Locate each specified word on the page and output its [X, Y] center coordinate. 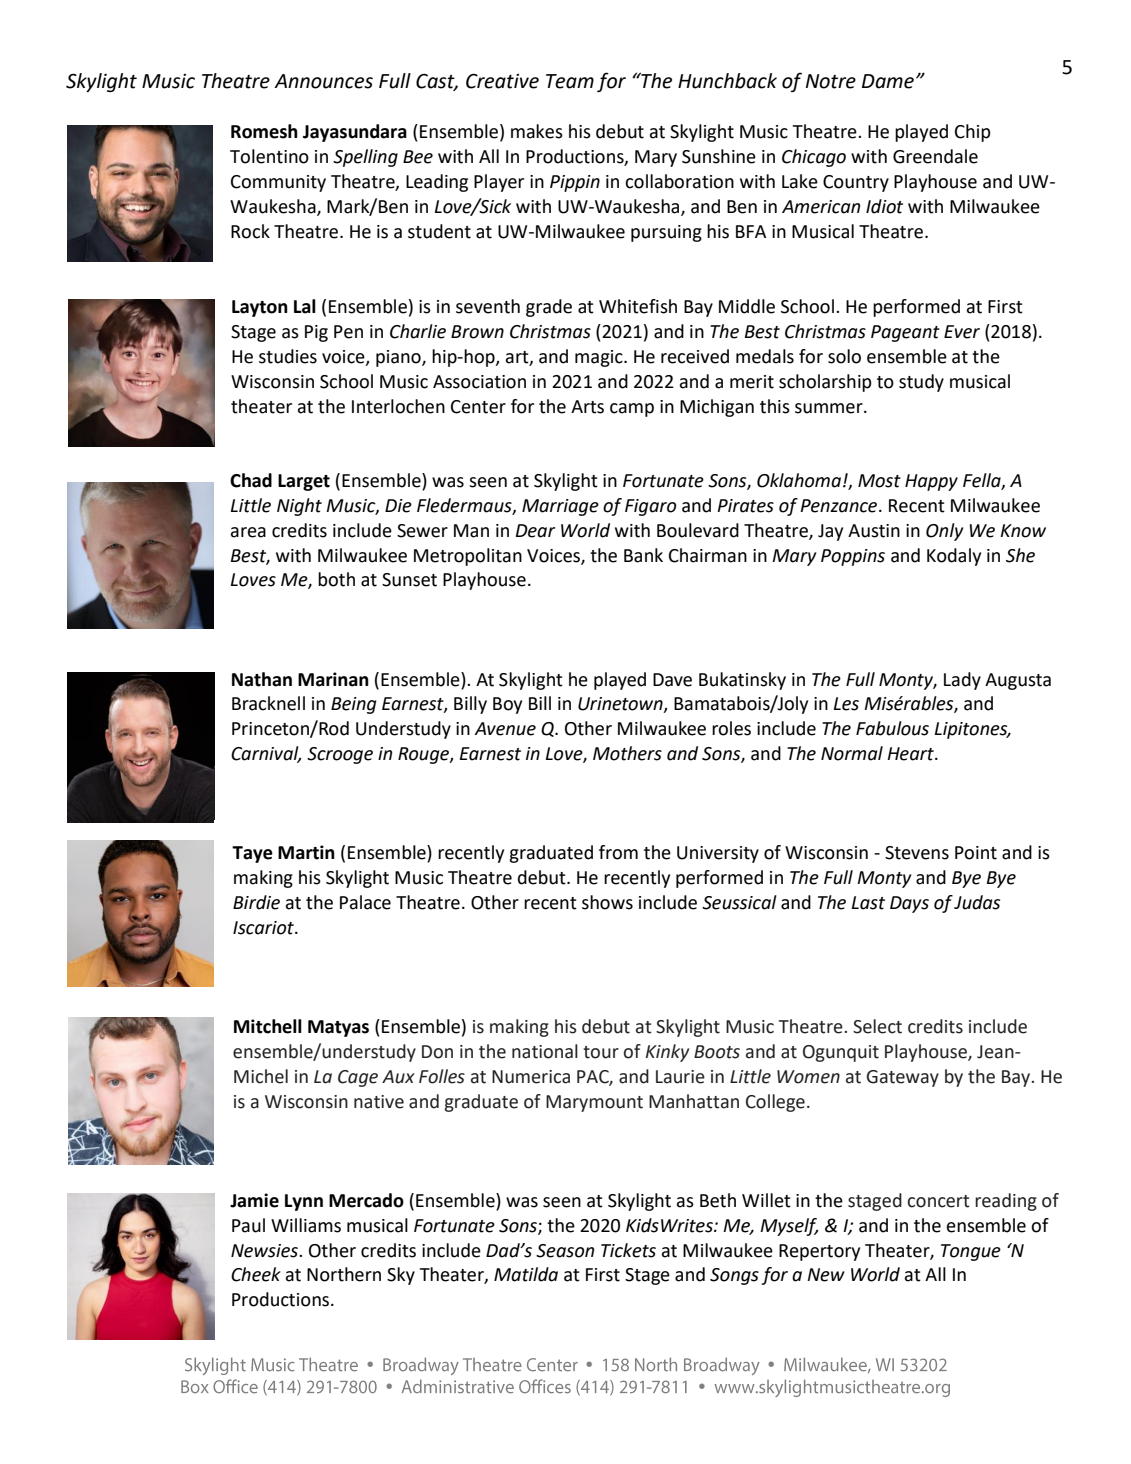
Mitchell [268, 1026]
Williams [306, 1225]
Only [944, 532]
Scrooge [340, 755]
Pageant [905, 333]
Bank [643, 555]
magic [600, 358]
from [618, 852]
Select [877, 1026]
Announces [323, 81]
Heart [911, 754]
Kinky [667, 1053]
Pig [316, 333]
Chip [973, 133]
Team [570, 81]
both [336, 579]
